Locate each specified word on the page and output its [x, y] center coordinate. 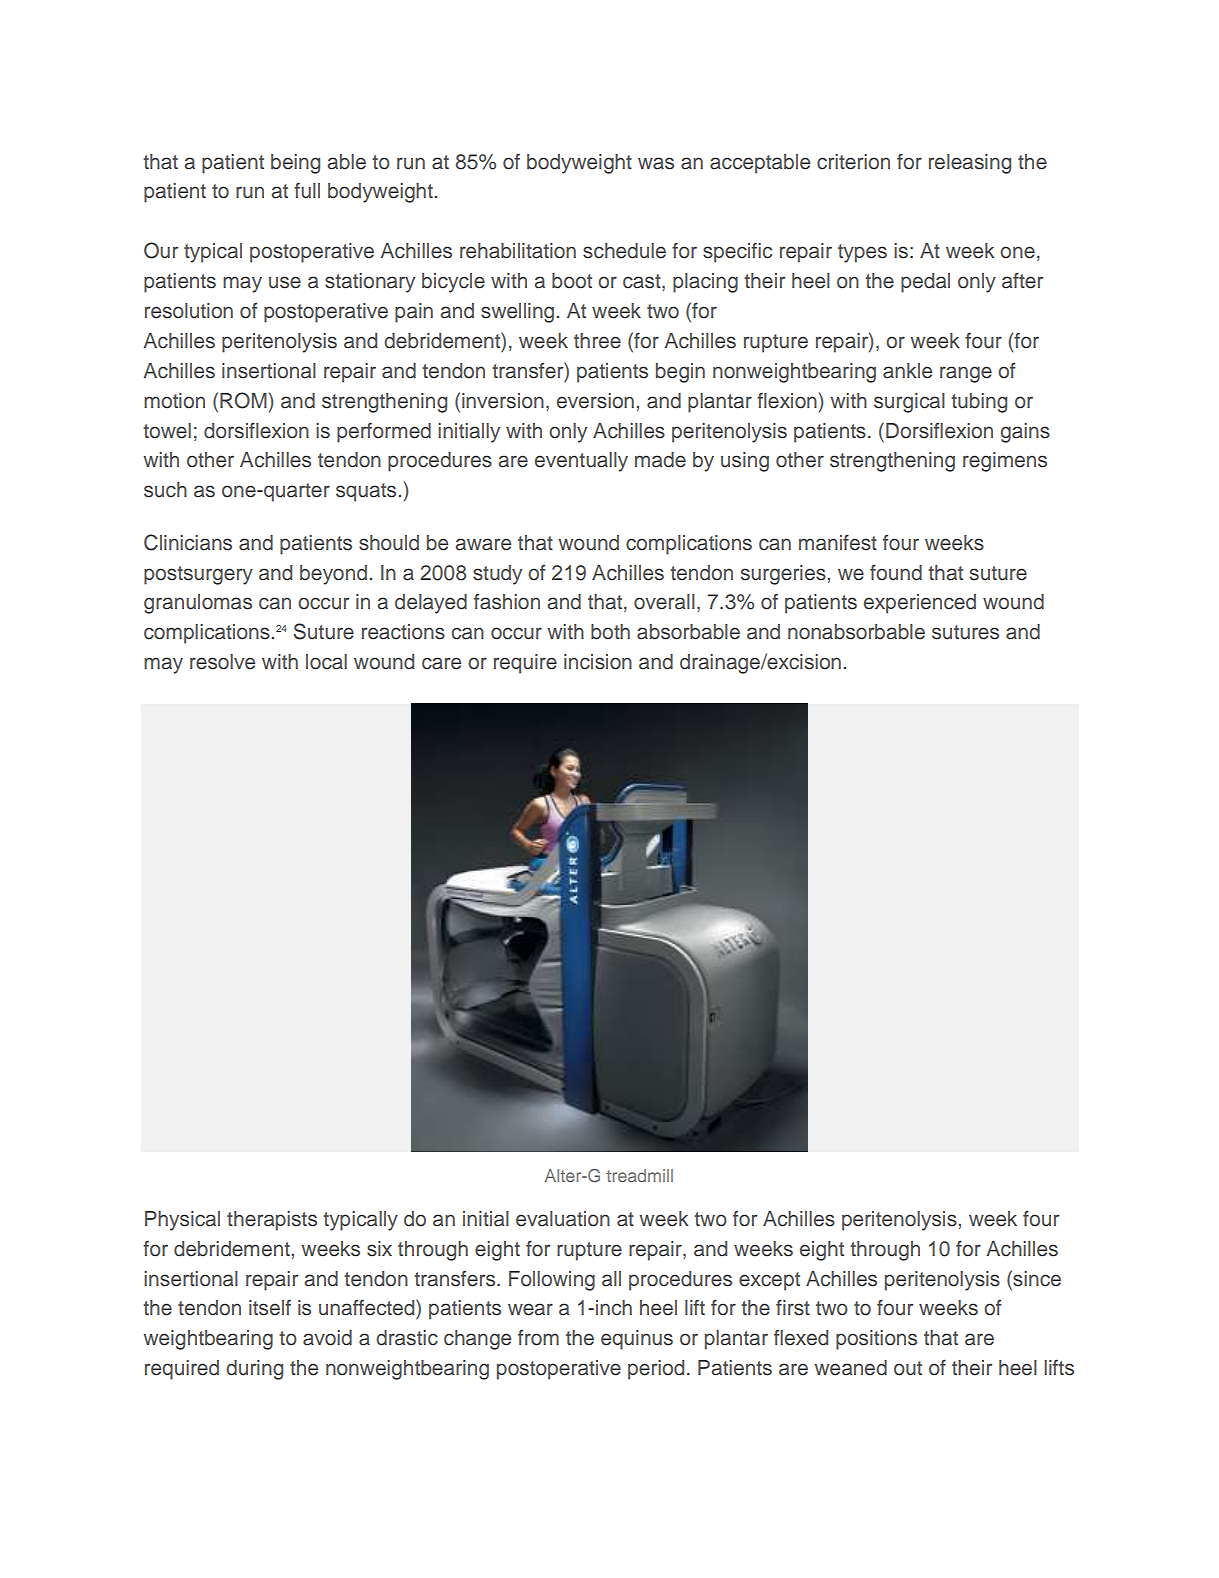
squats [366, 492]
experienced [920, 604]
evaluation [563, 1219]
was [656, 163]
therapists [272, 1221]
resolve [222, 662]
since [1036, 1278]
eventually [581, 462]
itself [270, 1307]
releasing [970, 164]
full [307, 190]
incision [598, 662]
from [538, 1338]
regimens [1005, 462]
